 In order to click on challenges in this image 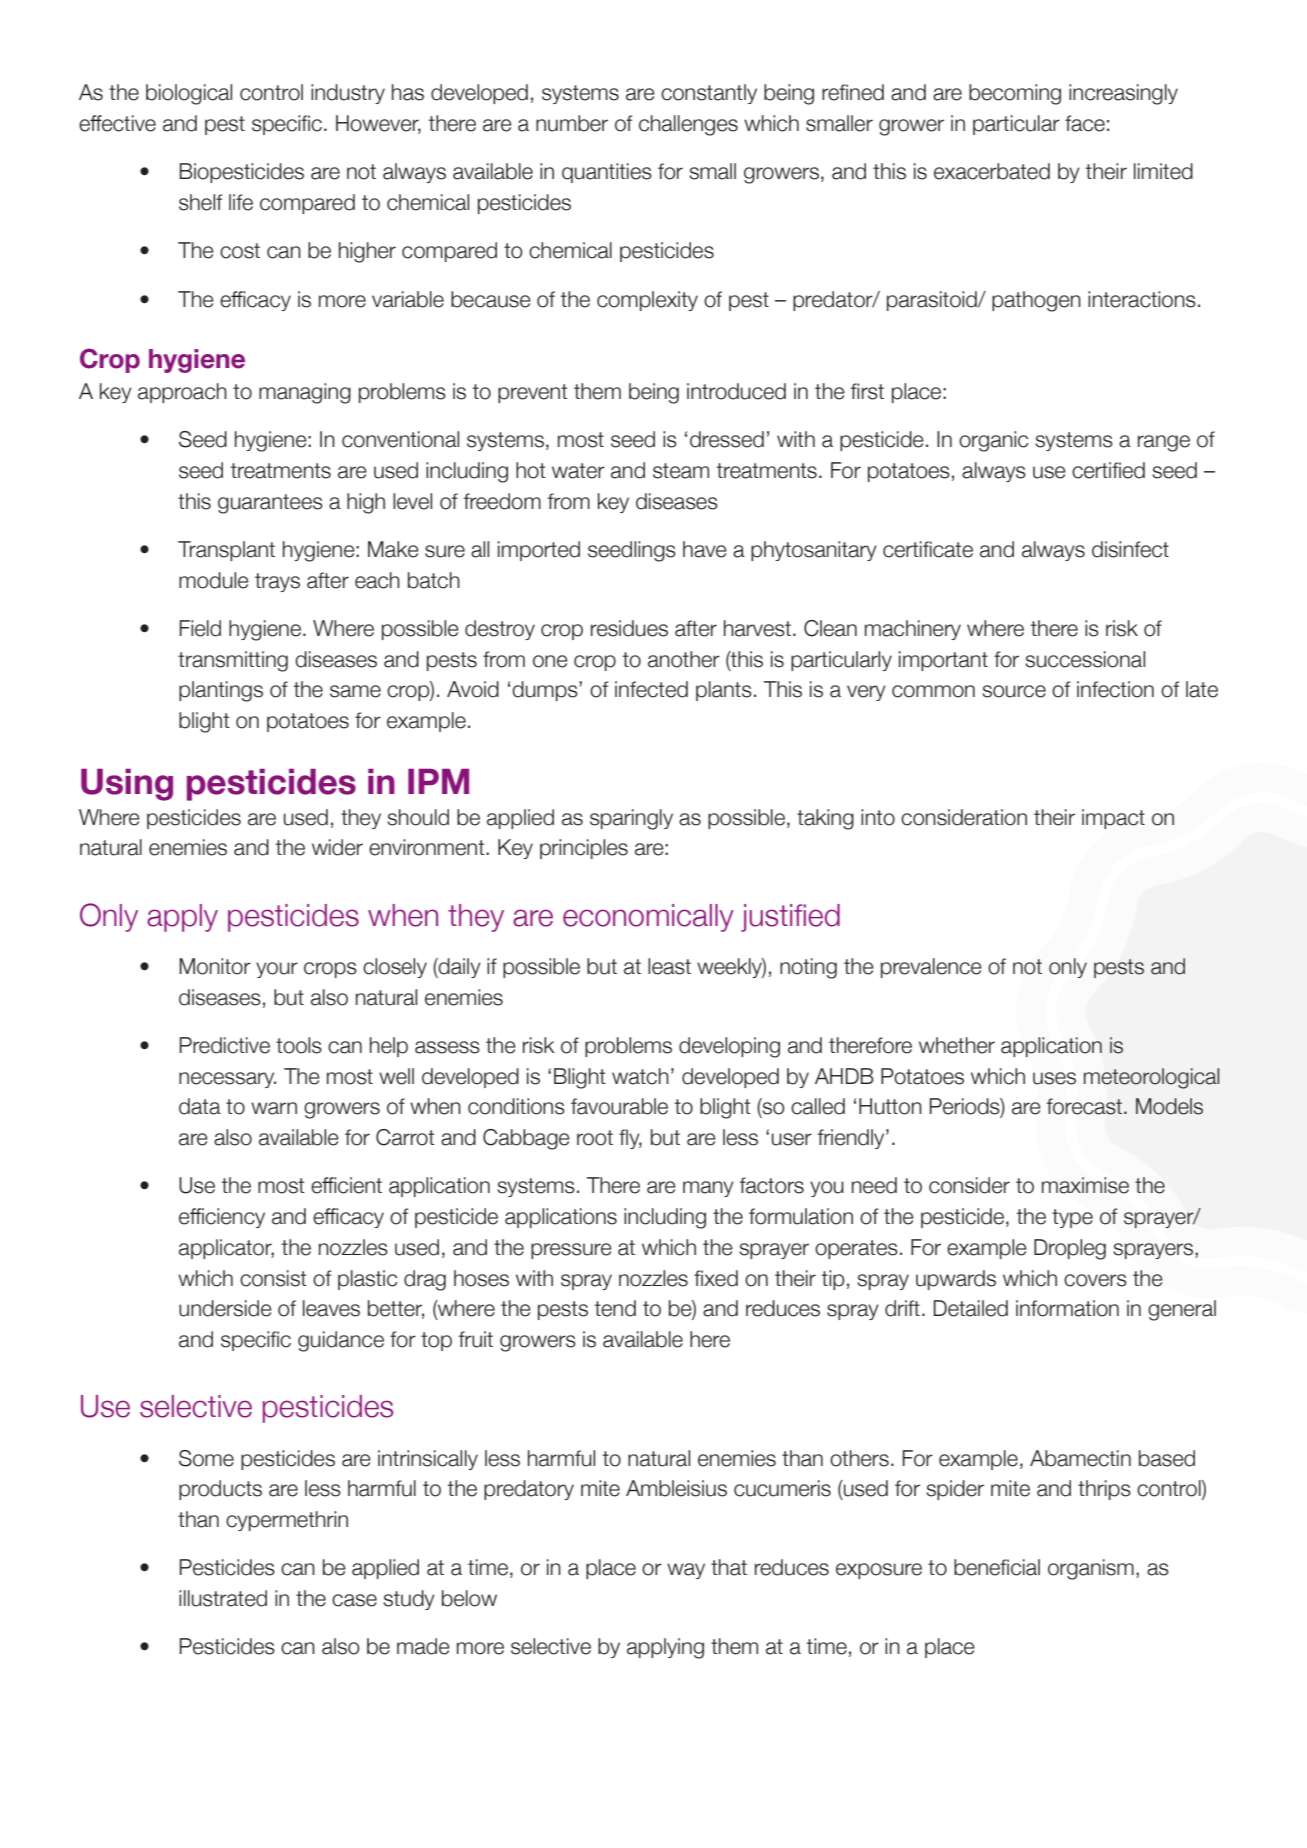, I will do `click(688, 125)`.
